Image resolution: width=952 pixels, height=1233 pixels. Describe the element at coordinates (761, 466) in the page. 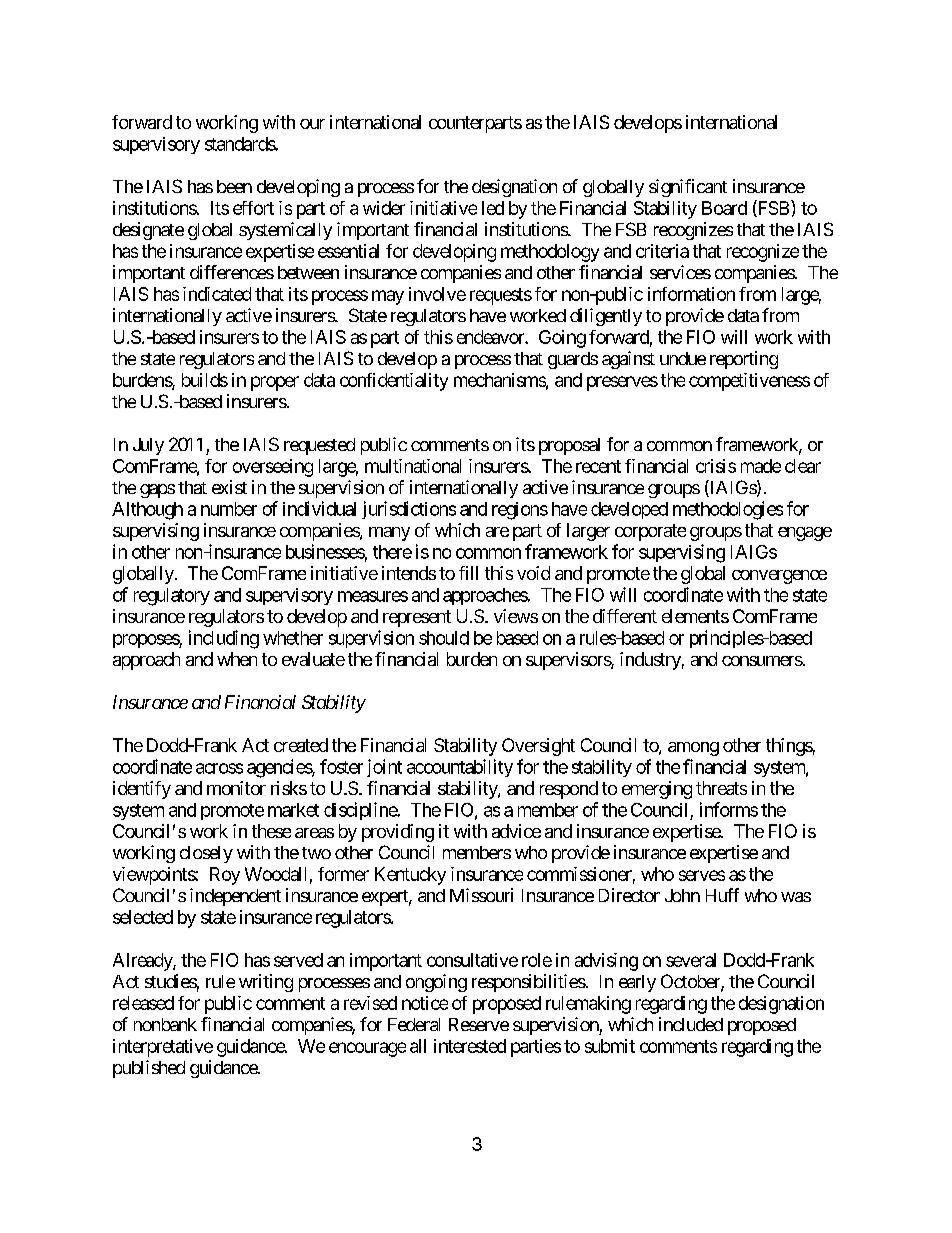

I see `made` at that location.
